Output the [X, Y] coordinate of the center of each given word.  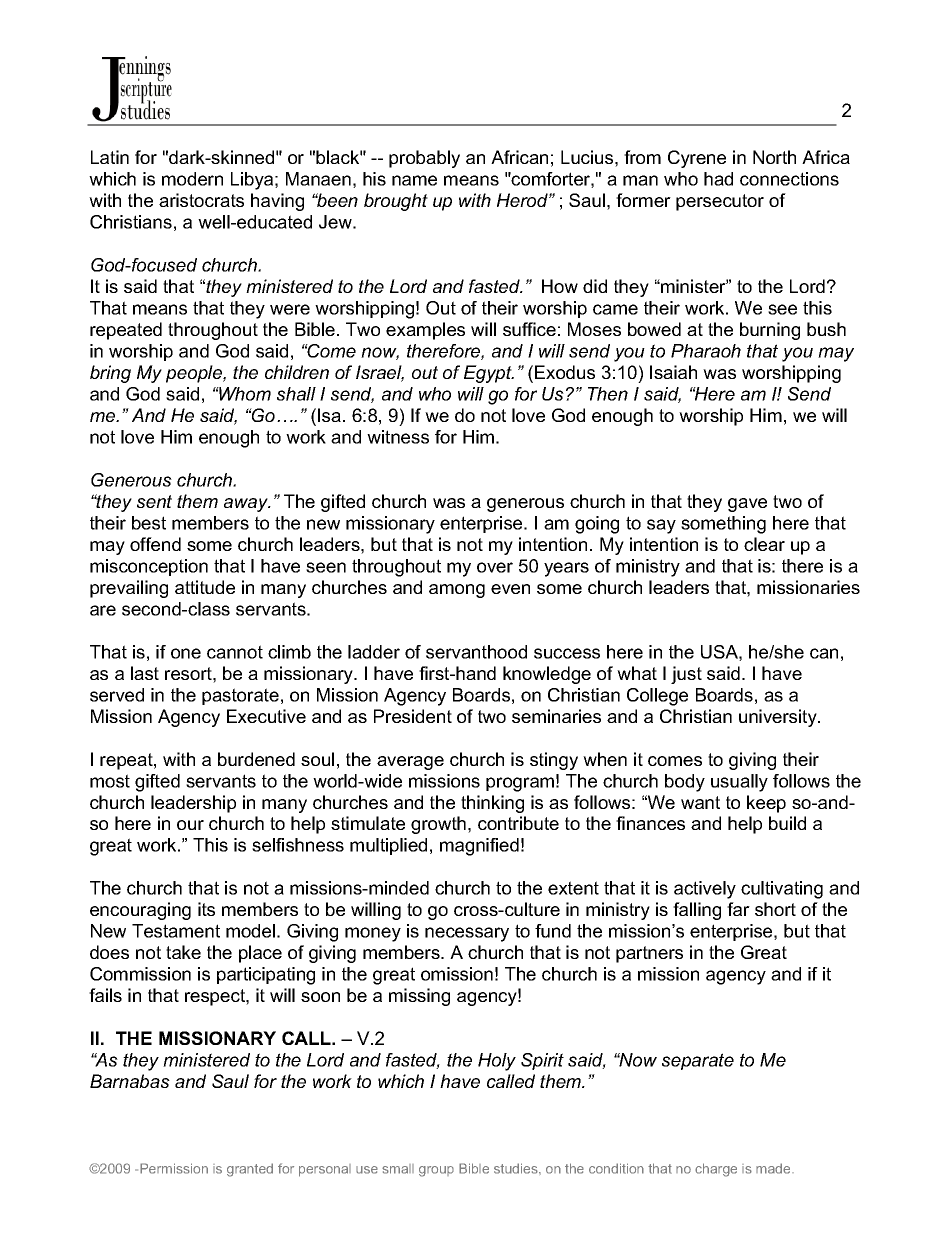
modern [192, 179]
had [718, 179]
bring [110, 374]
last [145, 673]
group [436, 1171]
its [206, 909]
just [686, 675]
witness [398, 437]
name [414, 180]
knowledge [547, 675]
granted [250, 1170]
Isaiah [673, 372]
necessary [467, 934]
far [738, 909]
